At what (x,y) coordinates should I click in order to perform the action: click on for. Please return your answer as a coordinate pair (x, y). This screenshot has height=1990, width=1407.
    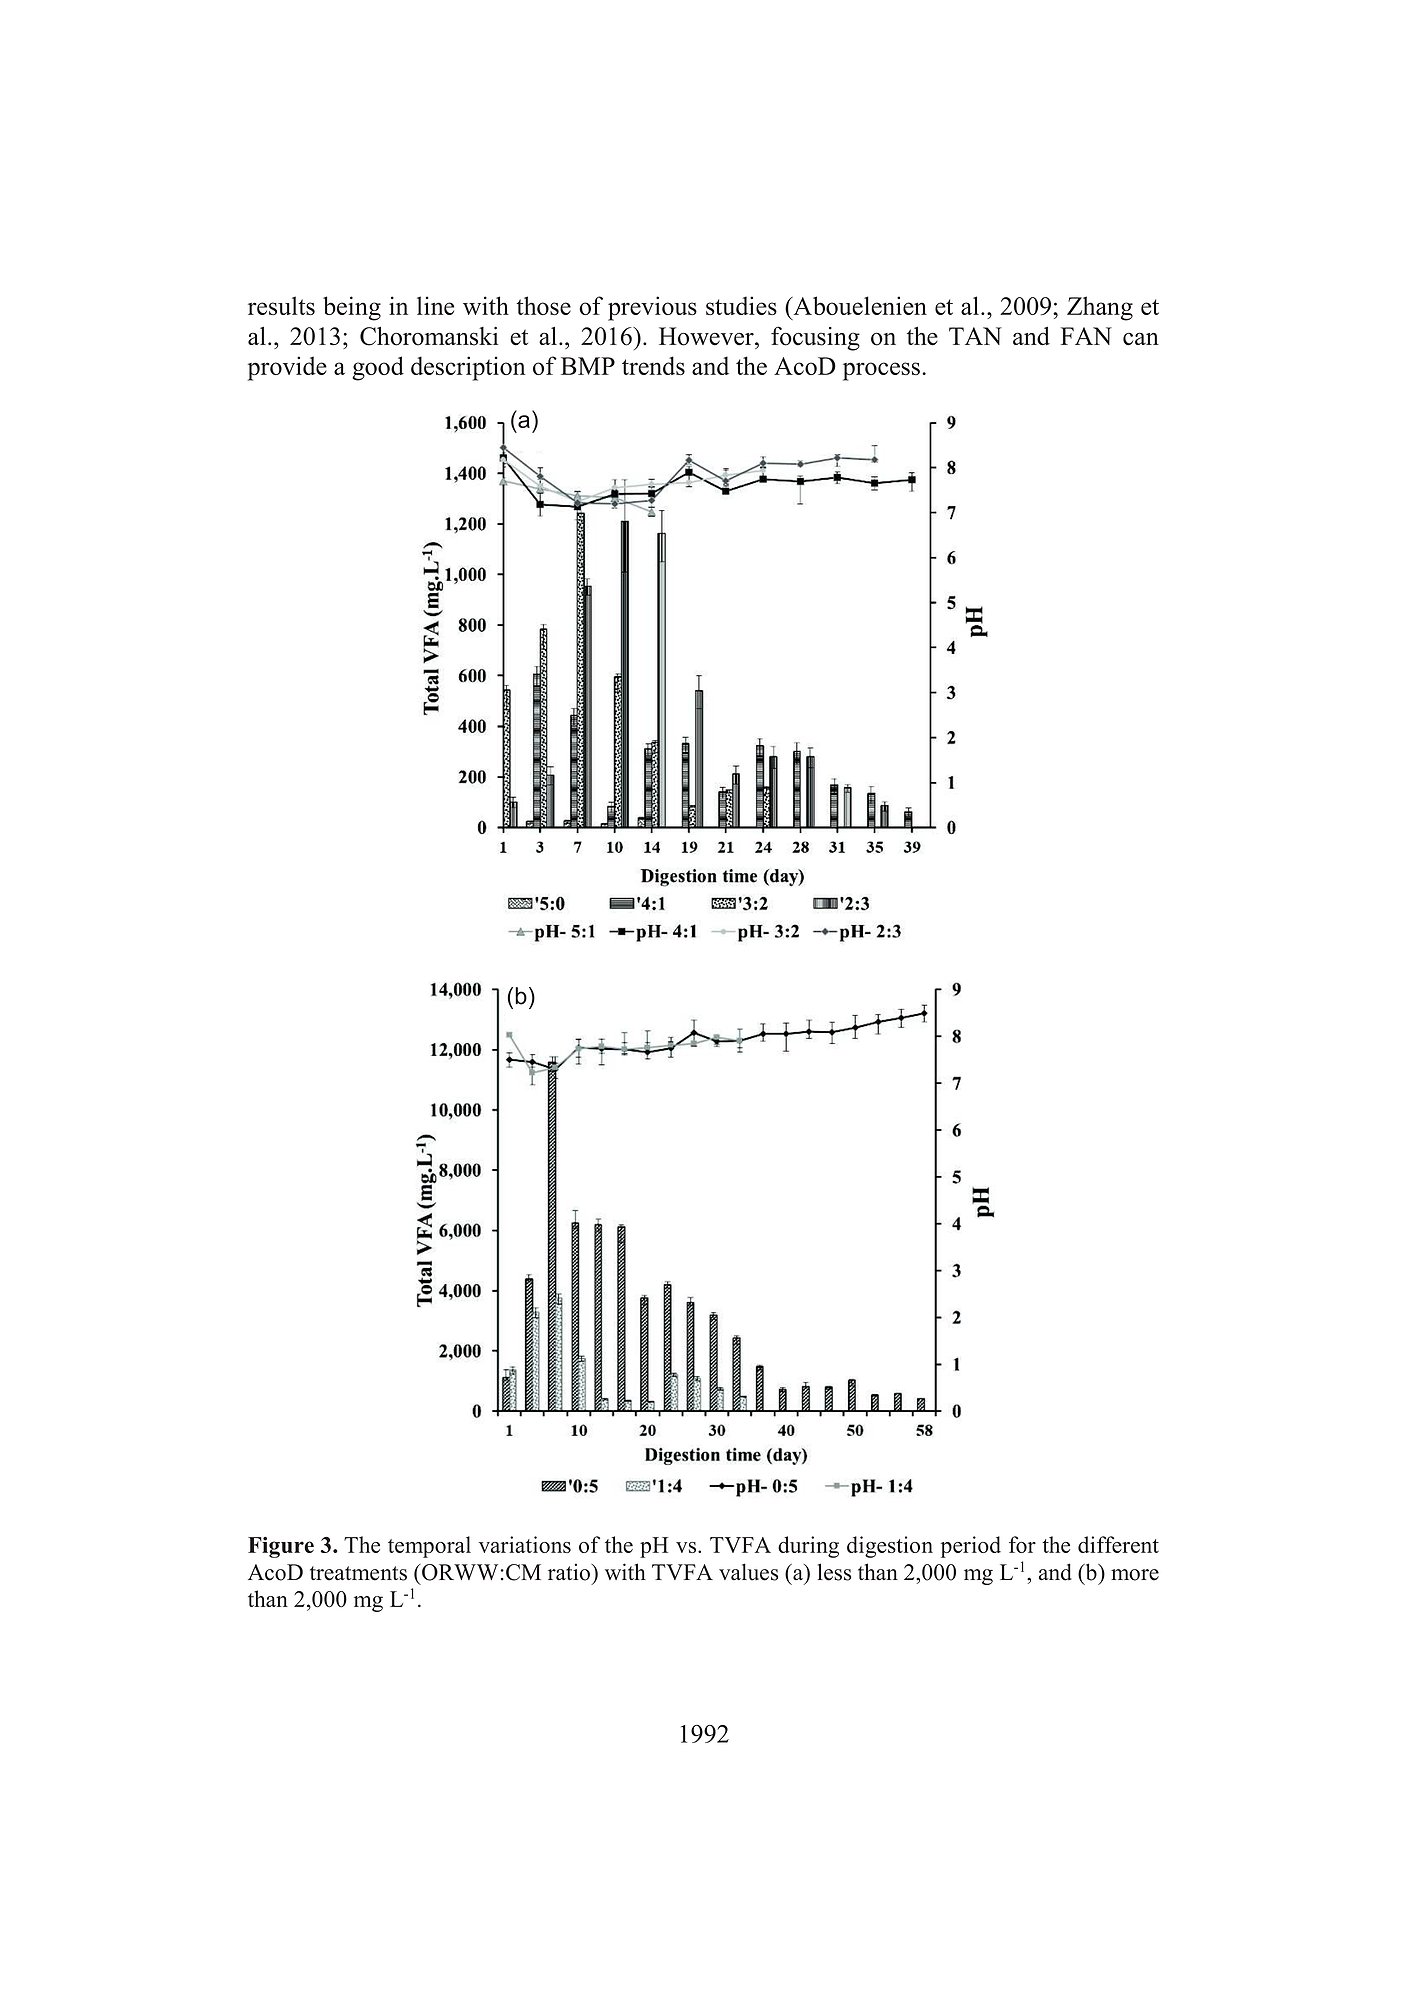
    Looking at the image, I should click on (1022, 1544).
